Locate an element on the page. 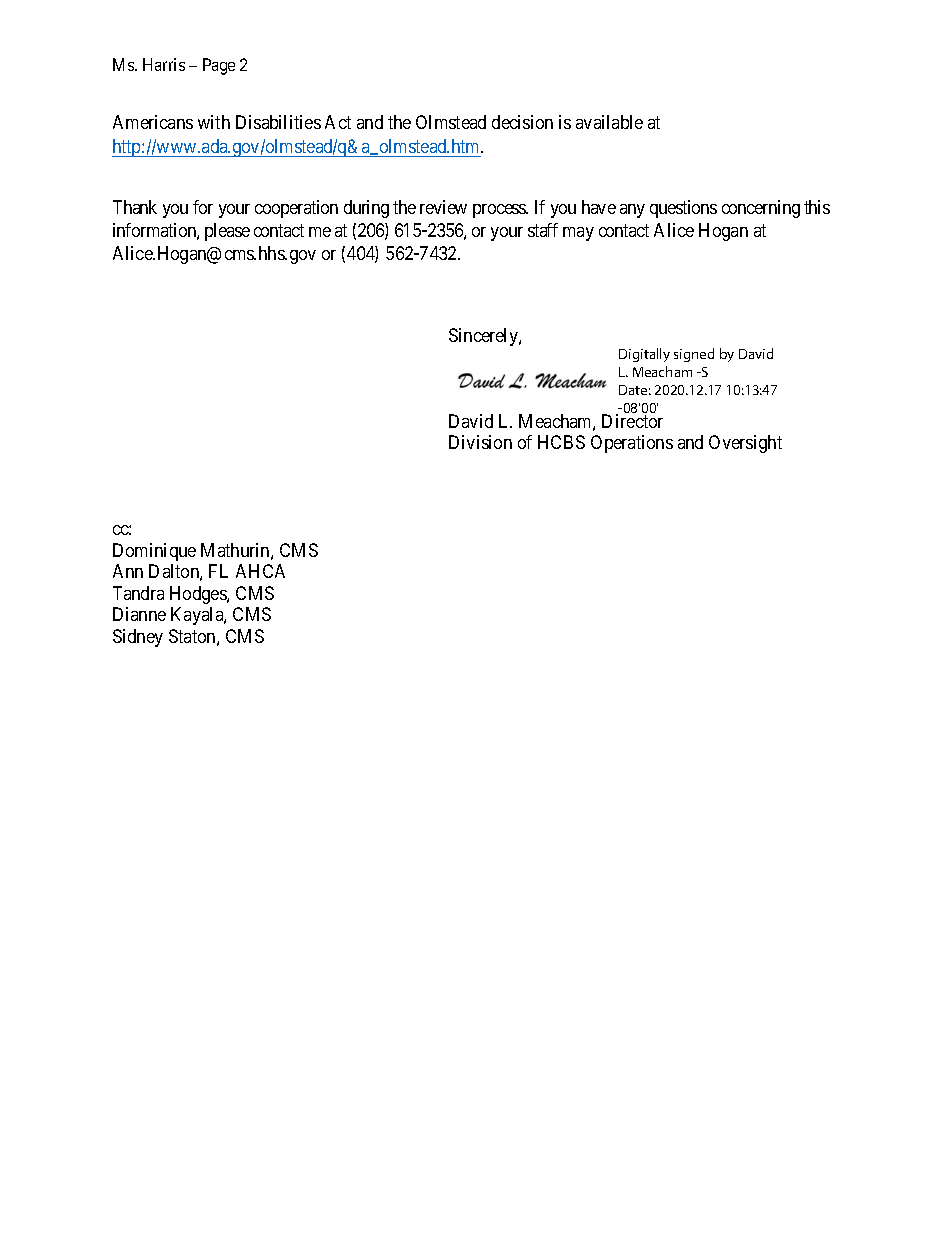 The image size is (952, 1233). Oversight is located at coordinates (745, 444).
